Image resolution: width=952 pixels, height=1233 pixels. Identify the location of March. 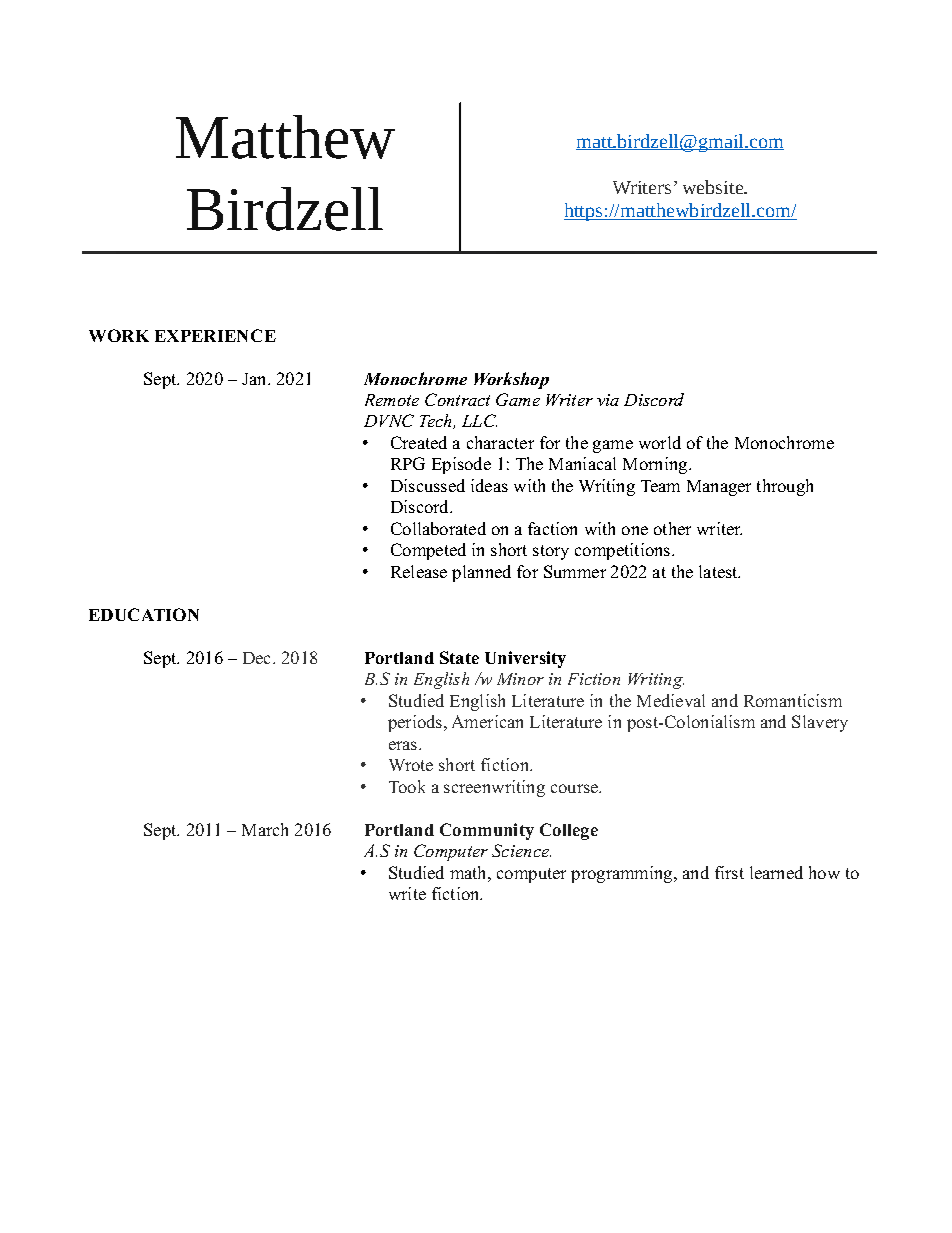
(265, 829).
